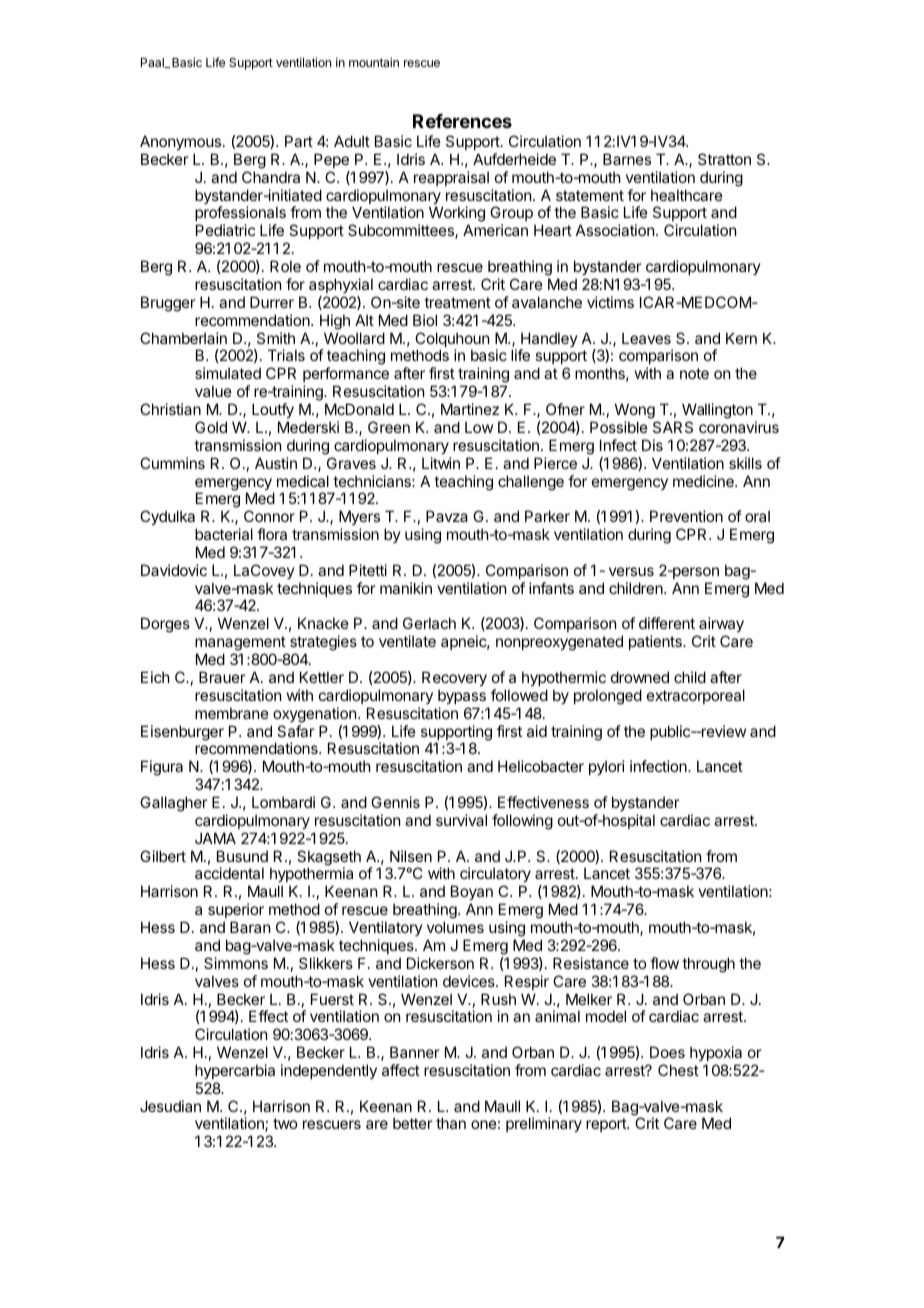 The height and width of the screenshot is (1308, 924). What do you see at coordinates (285, 1123) in the screenshot?
I see `two` at bounding box center [285, 1123].
